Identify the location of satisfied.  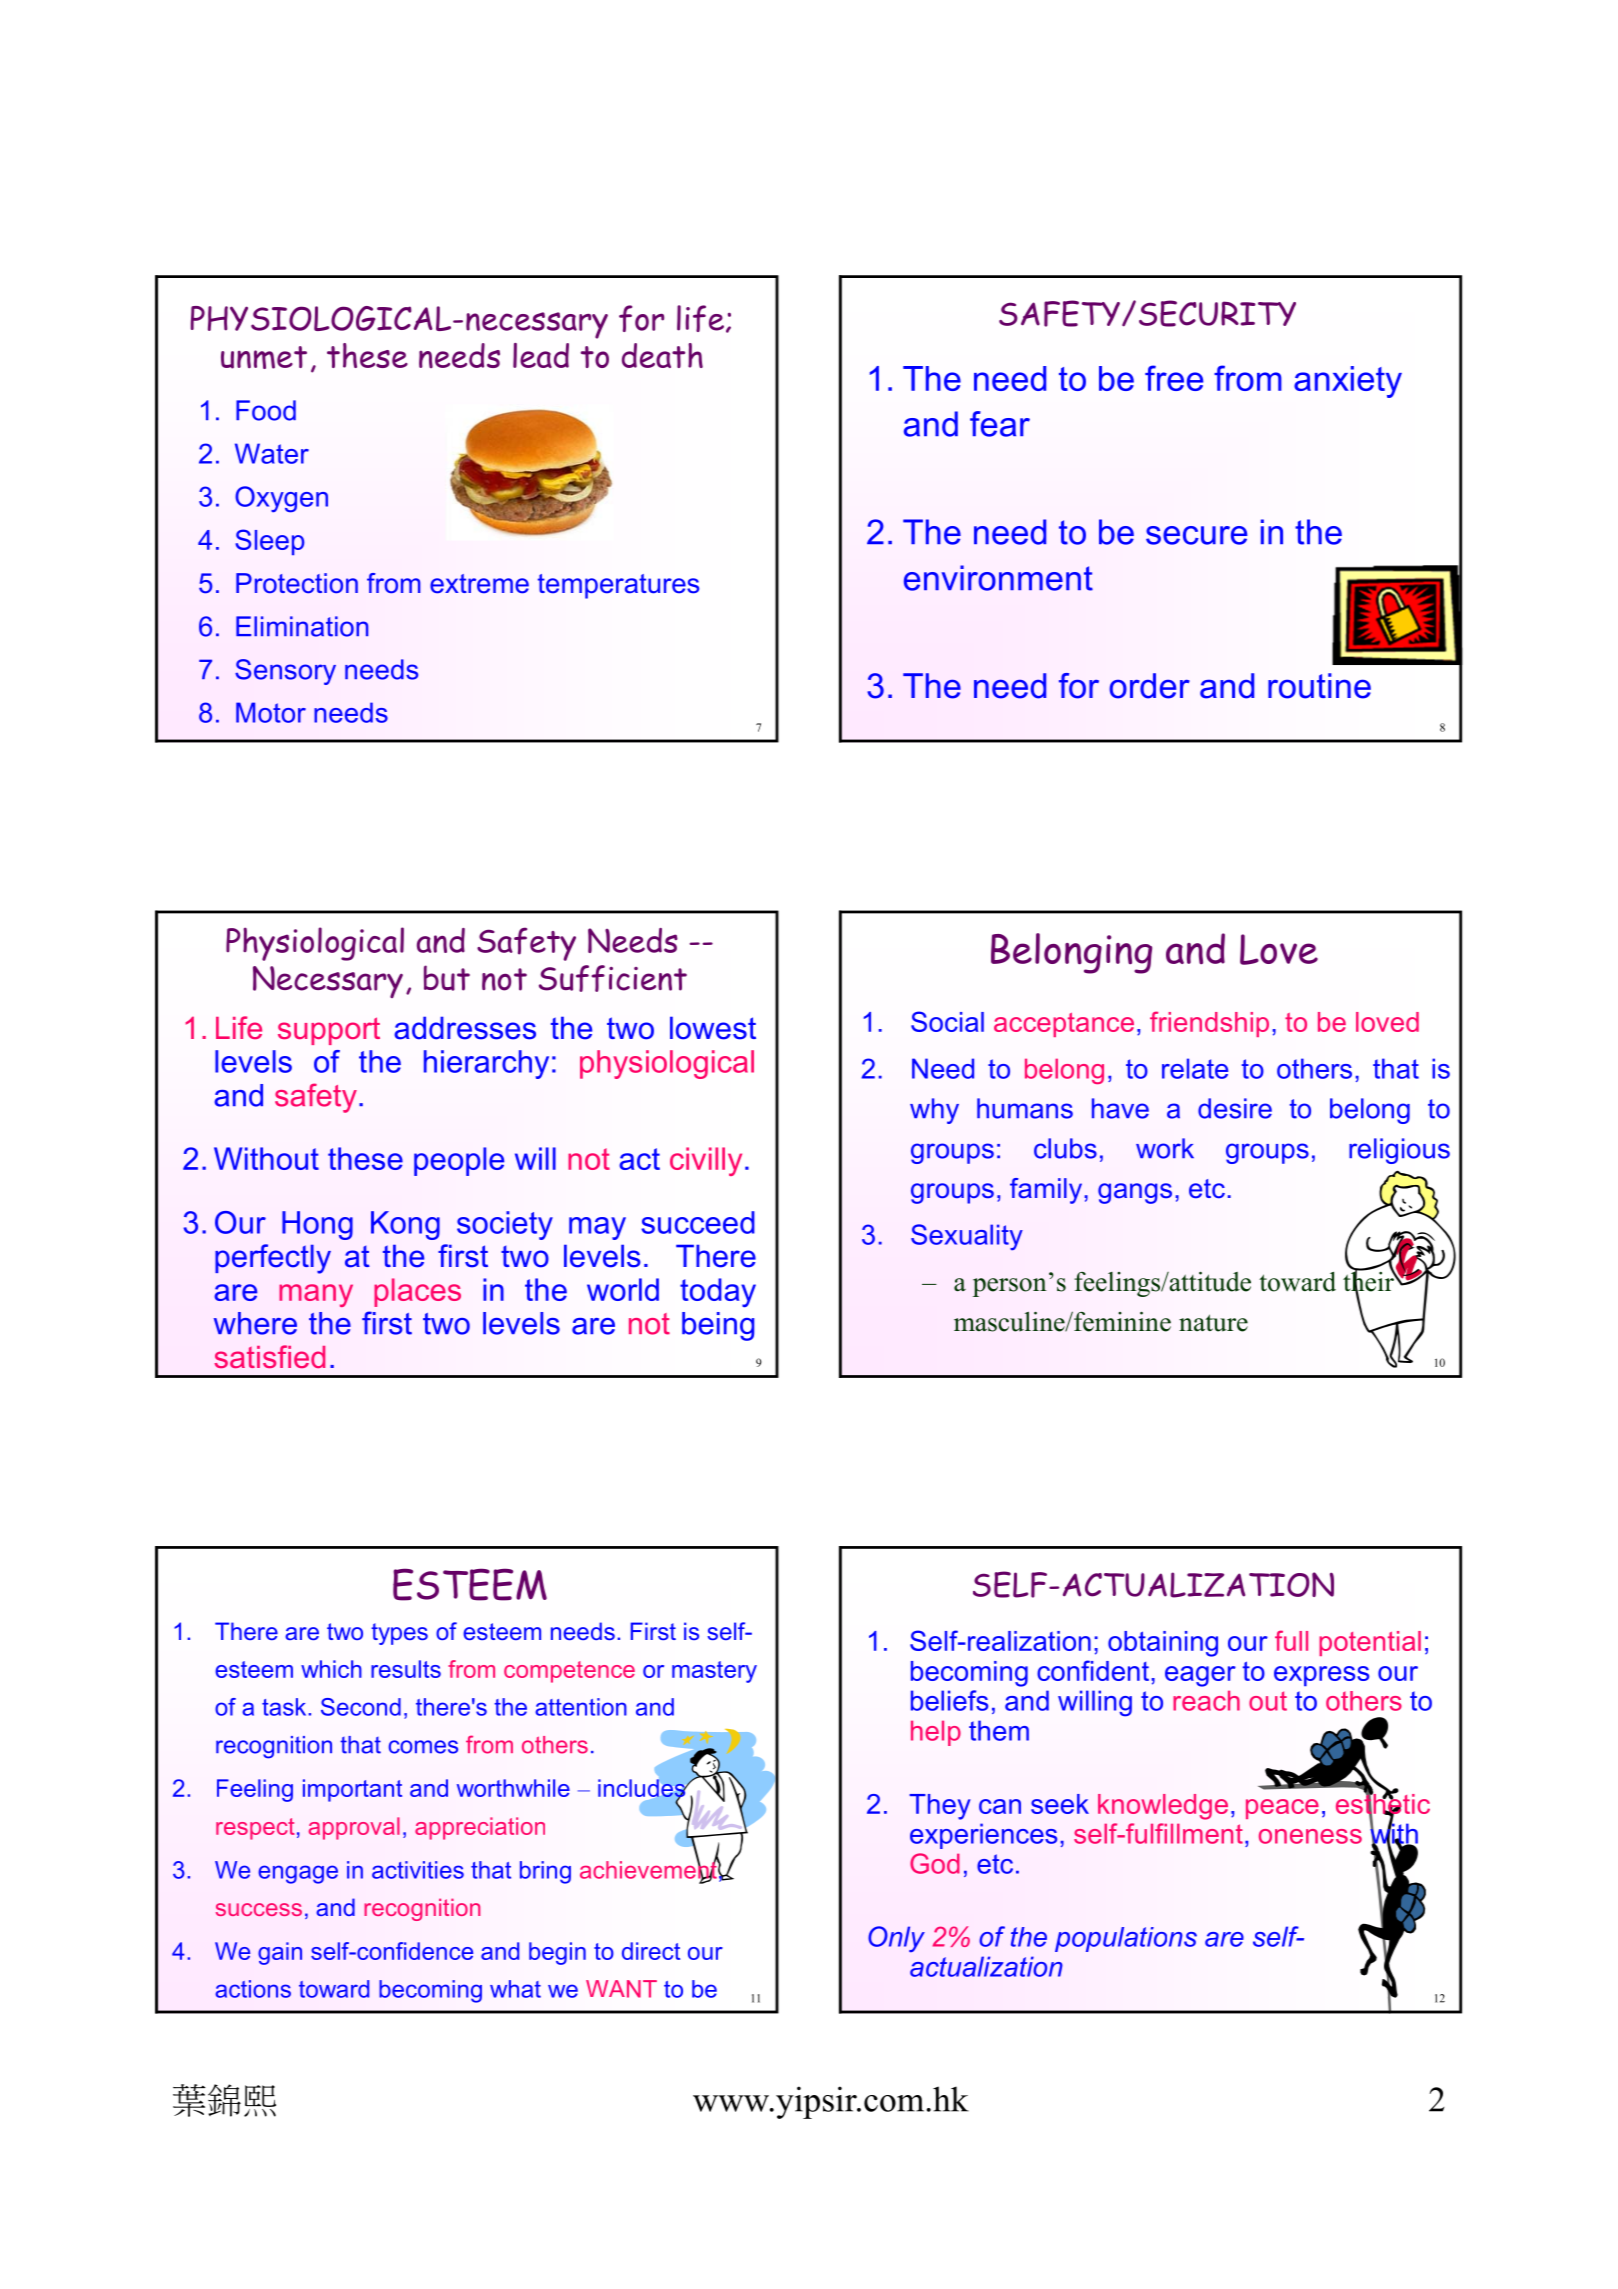
(269, 1356).
